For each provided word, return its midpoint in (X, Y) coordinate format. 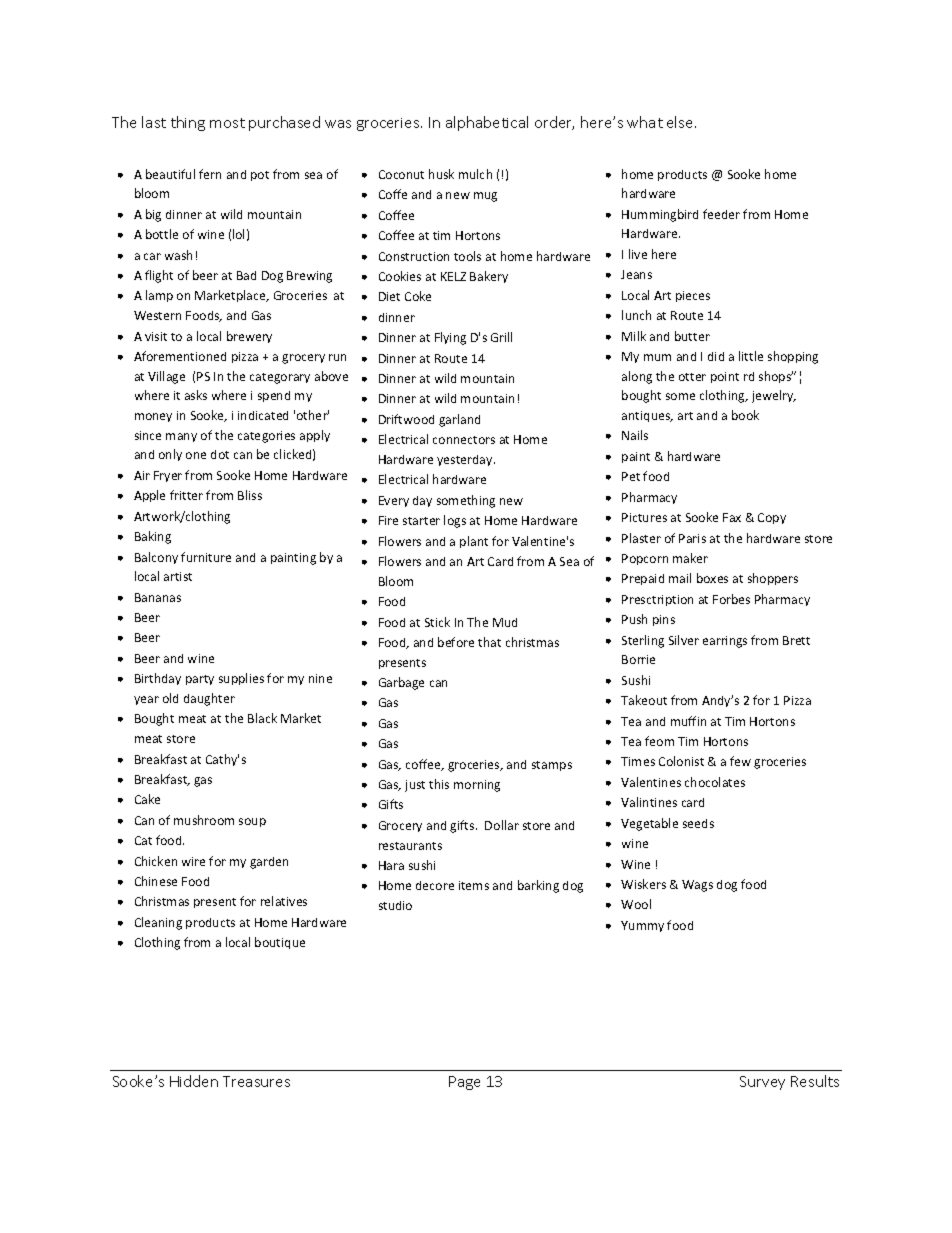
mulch (475, 174)
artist (178, 576)
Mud (505, 622)
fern (210, 174)
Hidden (194, 1081)
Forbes (731, 599)
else (681, 122)
